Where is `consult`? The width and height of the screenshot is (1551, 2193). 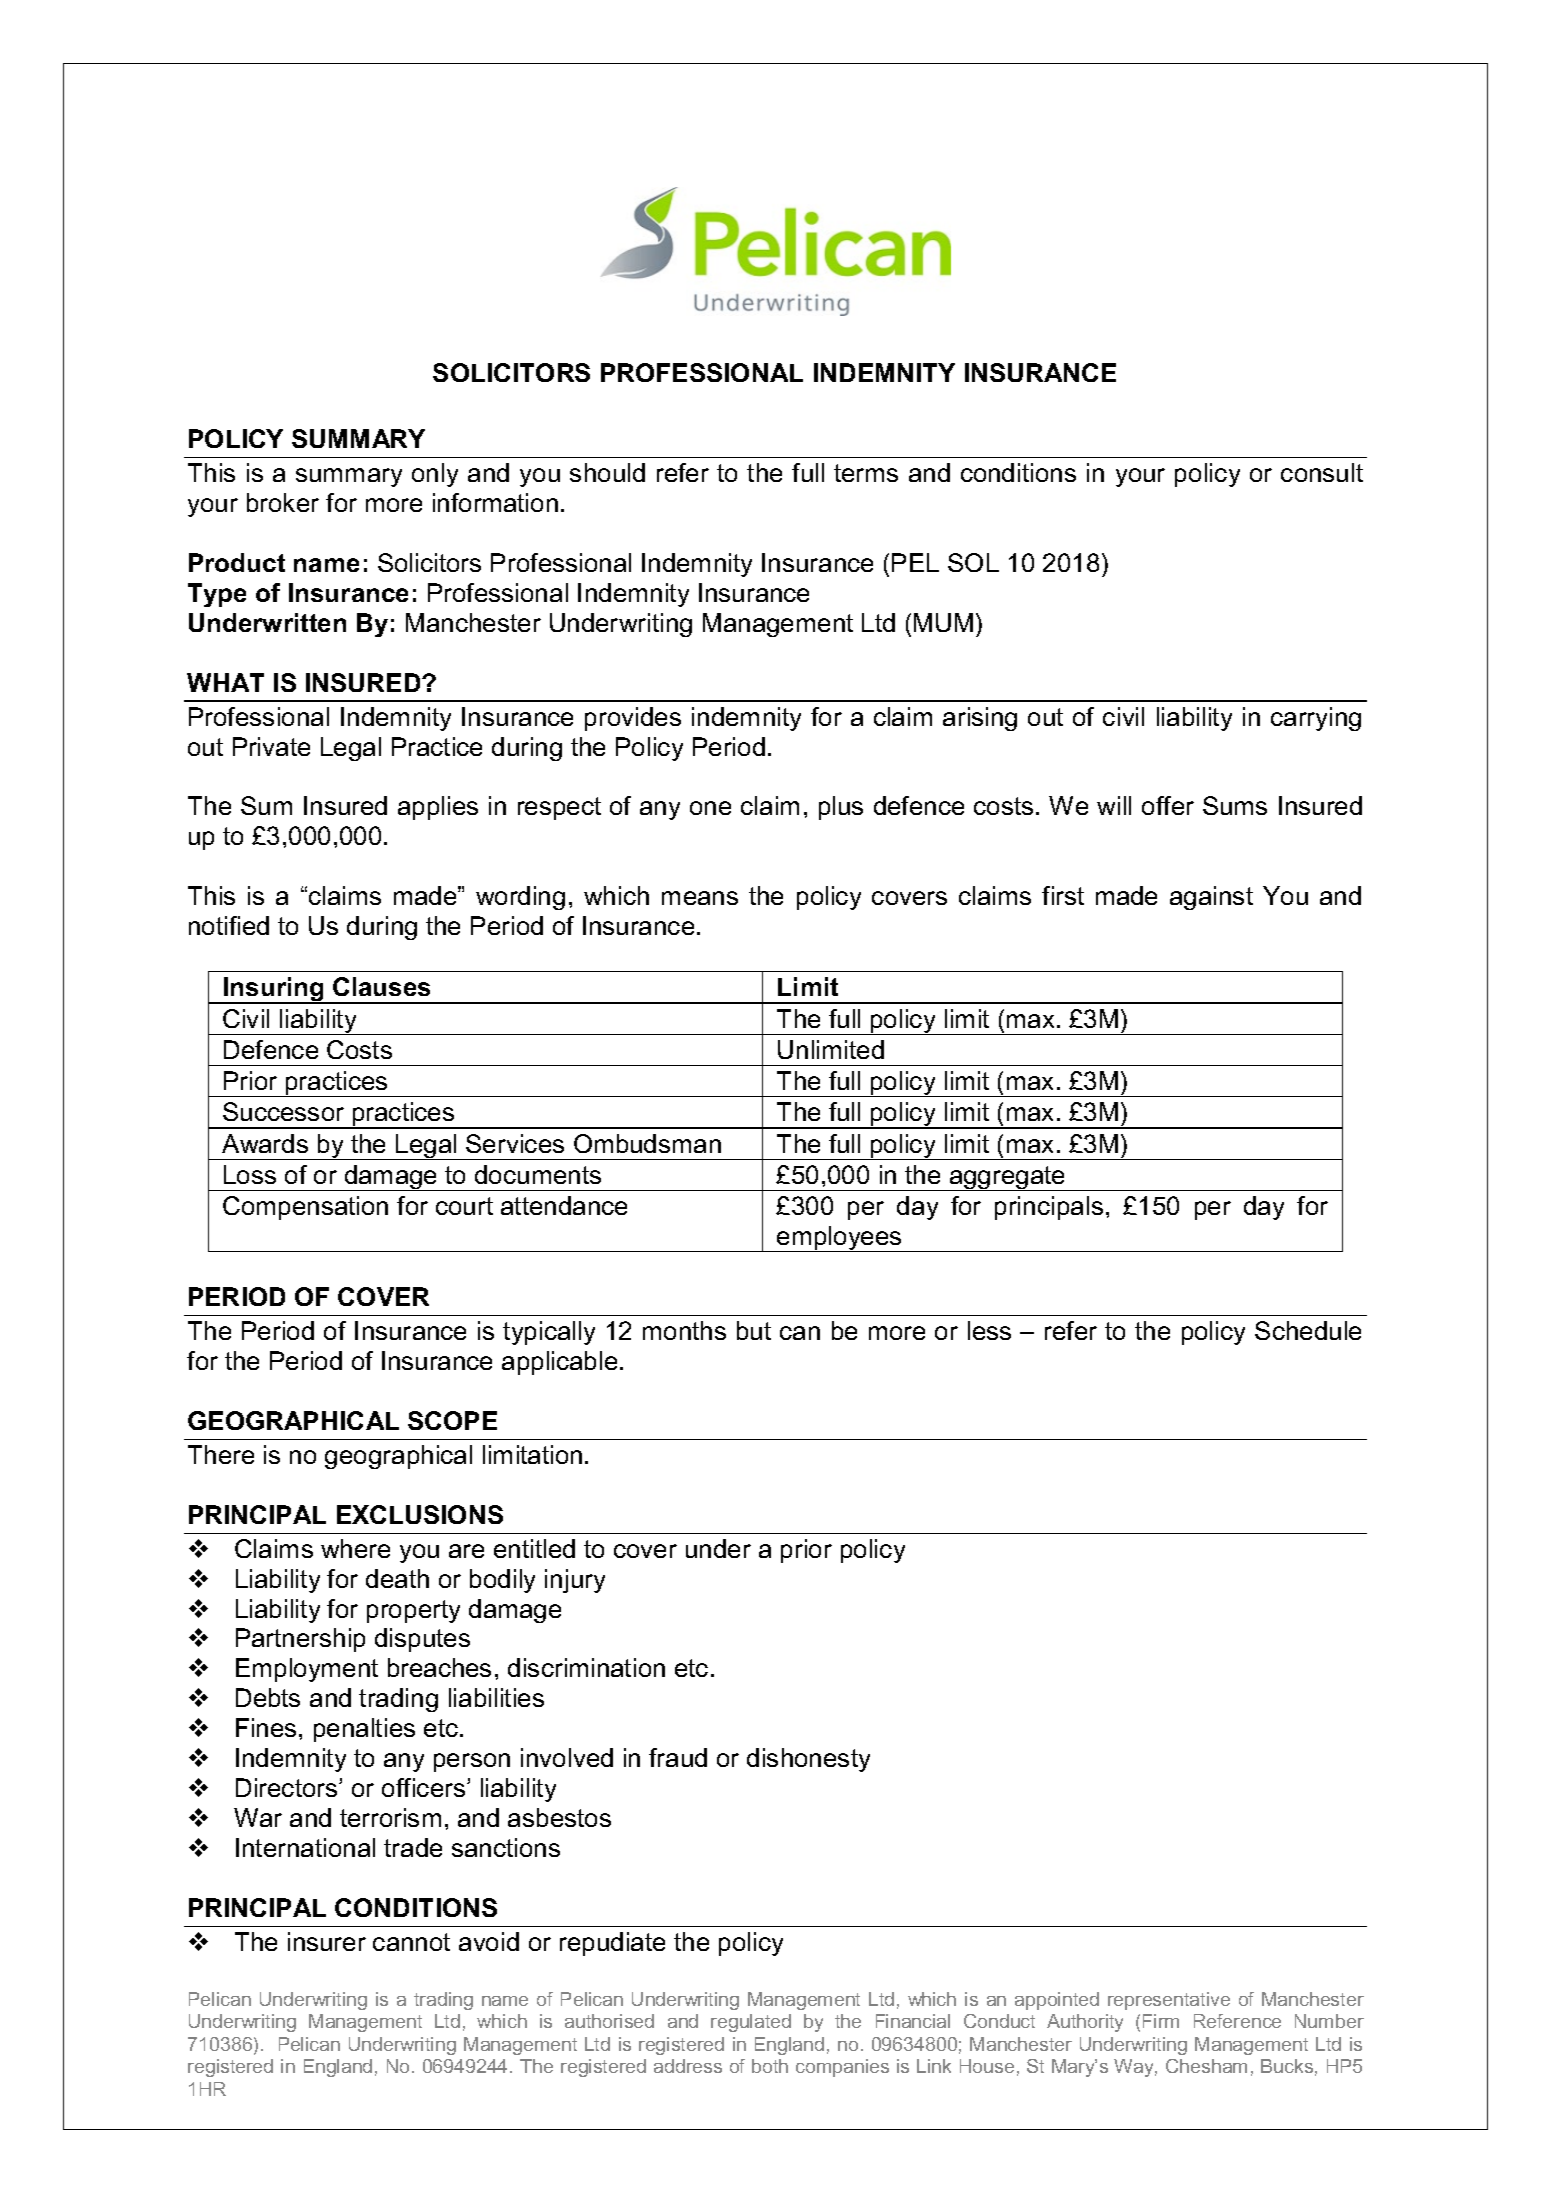 consult is located at coordinates (1322, 472).
